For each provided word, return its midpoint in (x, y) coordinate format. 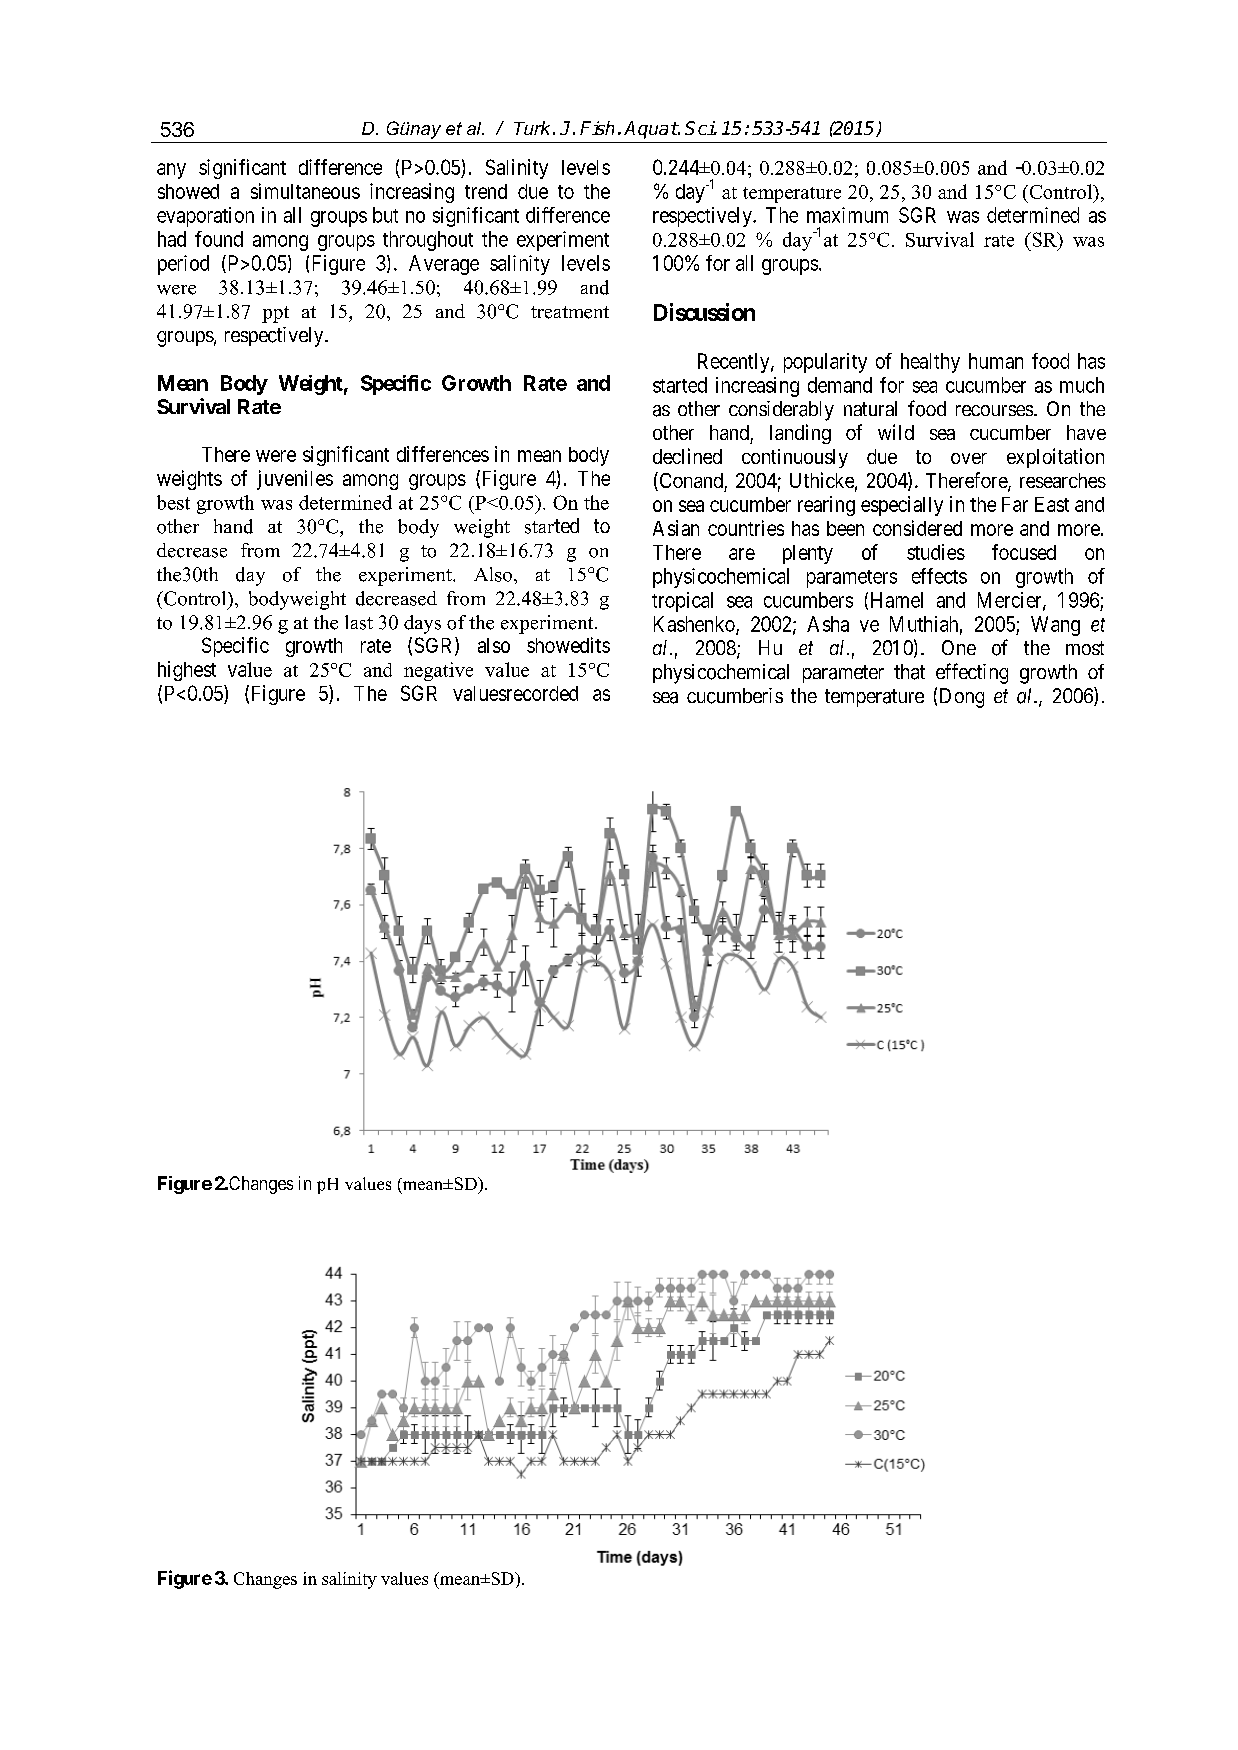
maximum (847, 215)
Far (1015, 504)
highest (187, 671)
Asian (676, 528)
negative (438, 671)
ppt (275, 314)
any (171, 171)
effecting (972, 673)
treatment (570, 312)
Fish (597, 128)
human (996, 361)
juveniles (295, 480)
